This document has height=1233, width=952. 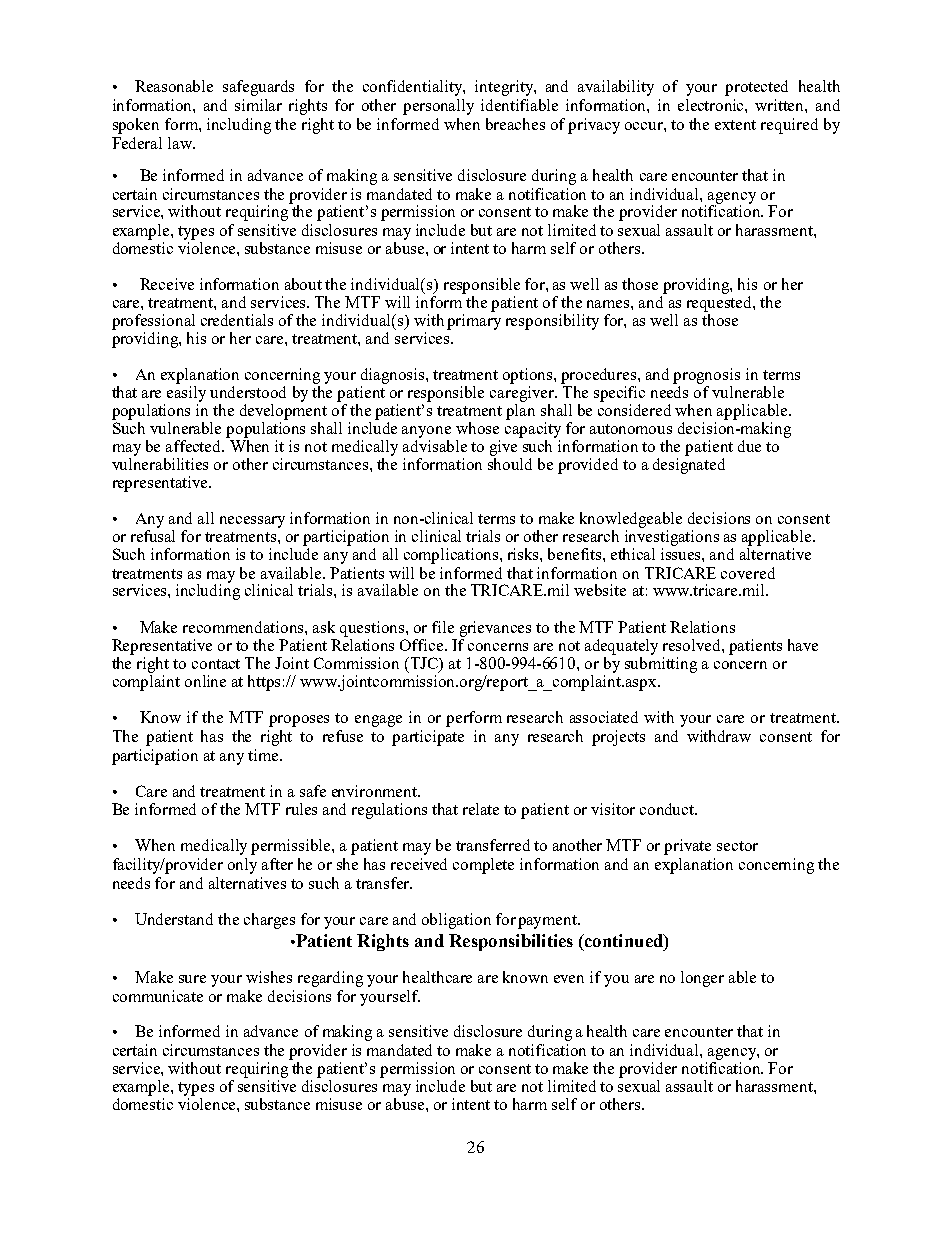 I want to click on Responsibilities, so click(x=511, y=942).
